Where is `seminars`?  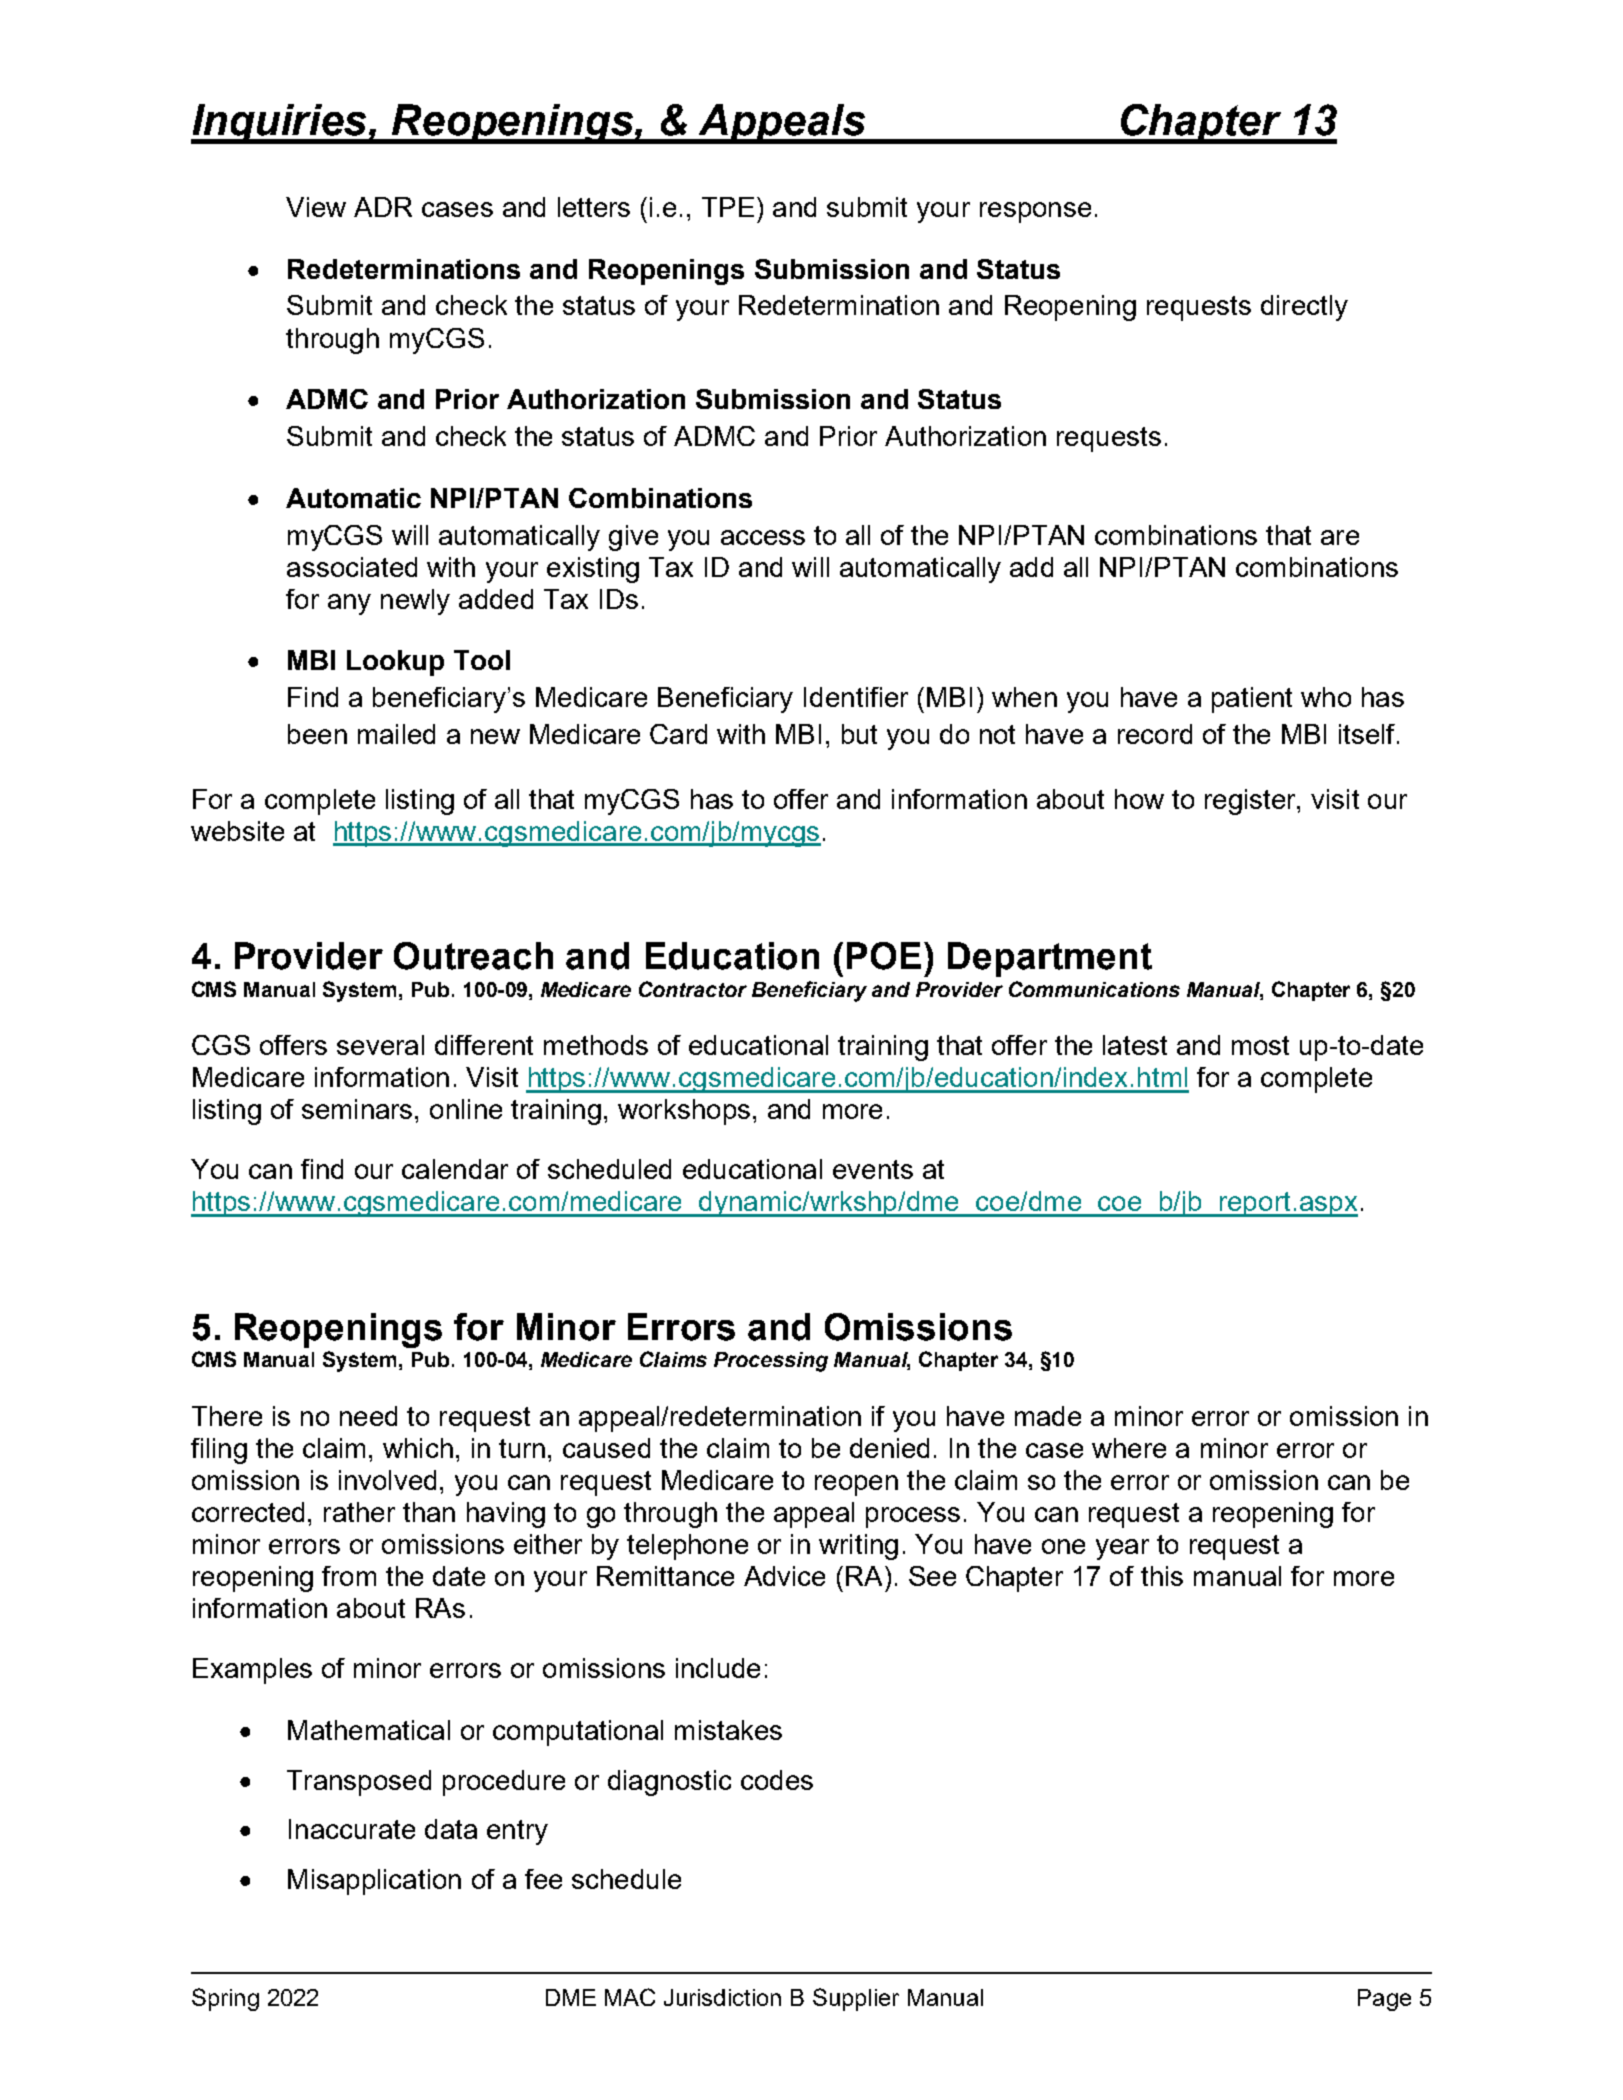 seminars is located at coordinates (357, 1109).
